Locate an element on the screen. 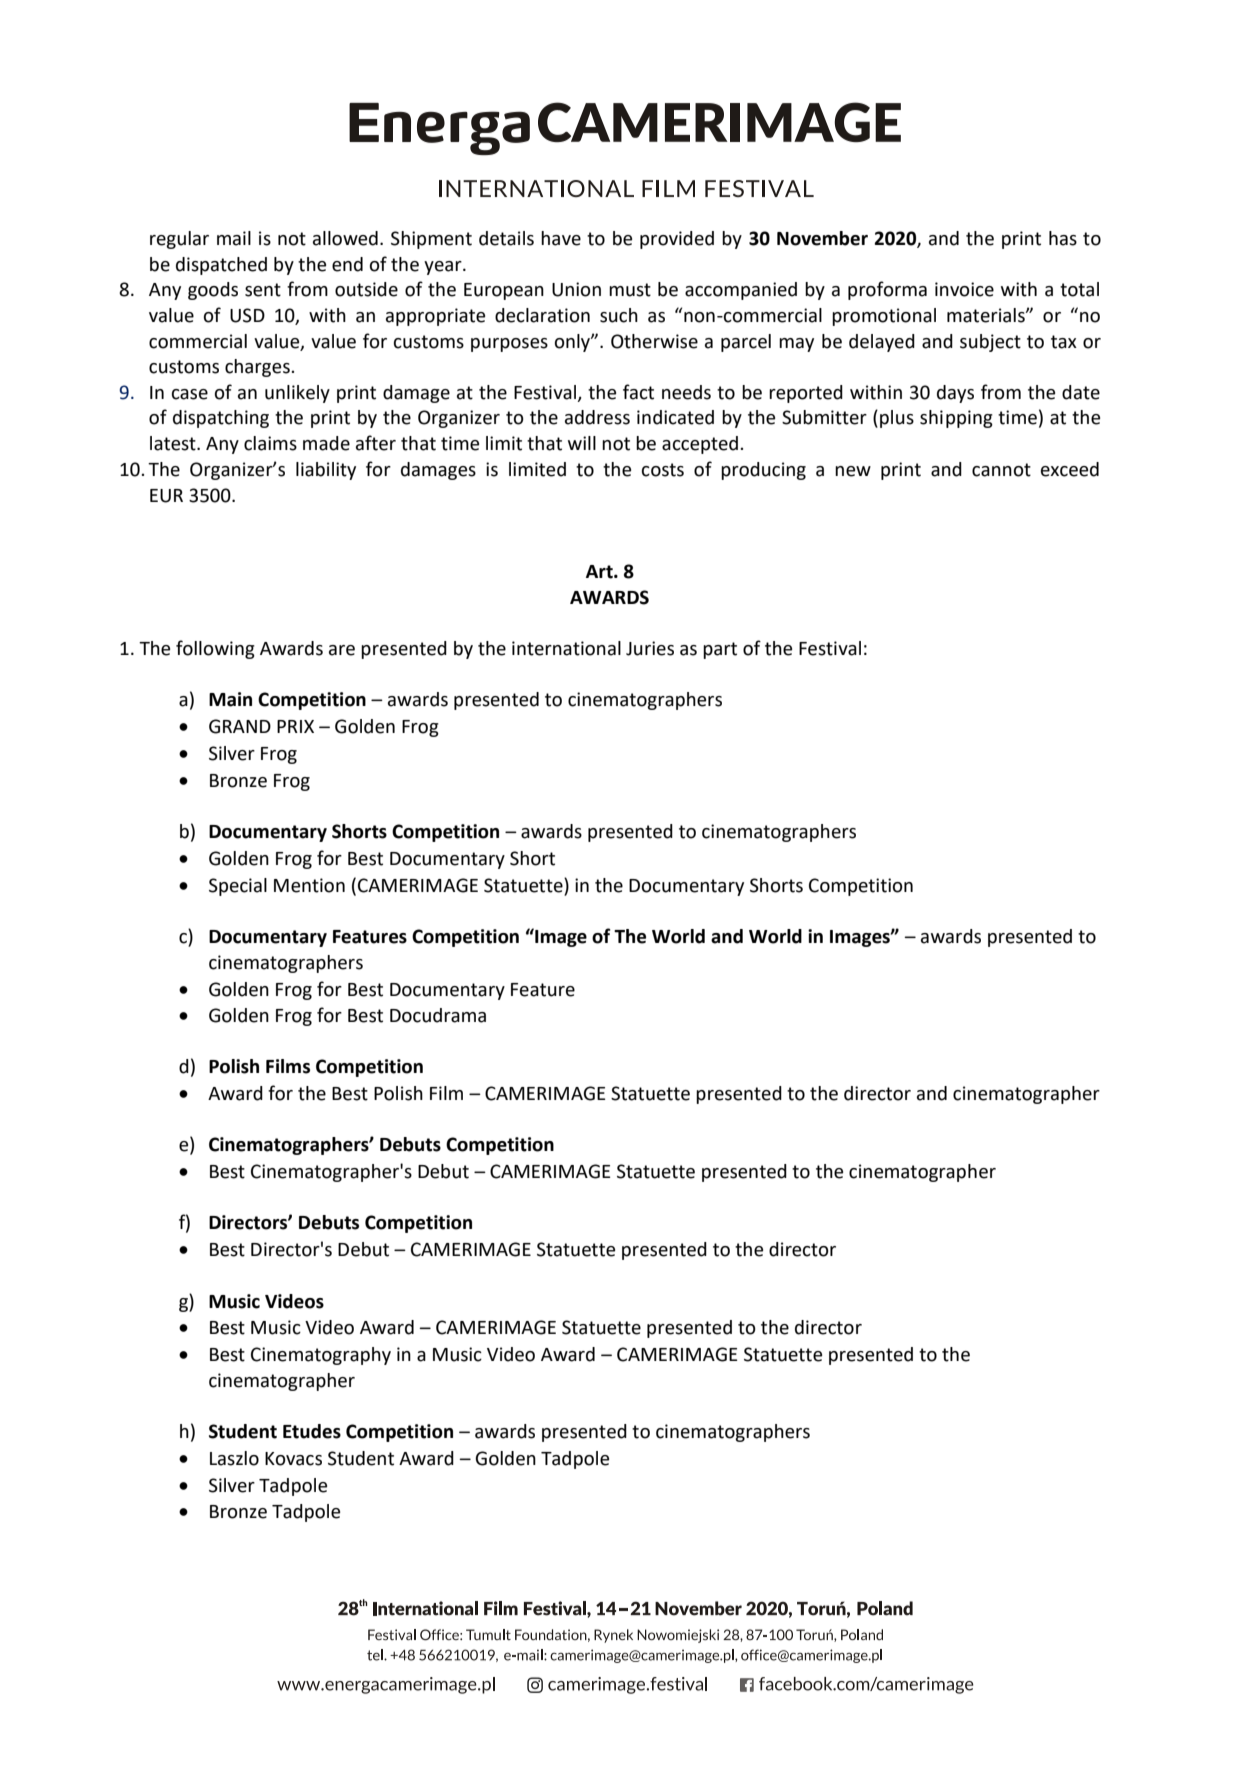  Kovacs is located at coordinates (293, 1459).
